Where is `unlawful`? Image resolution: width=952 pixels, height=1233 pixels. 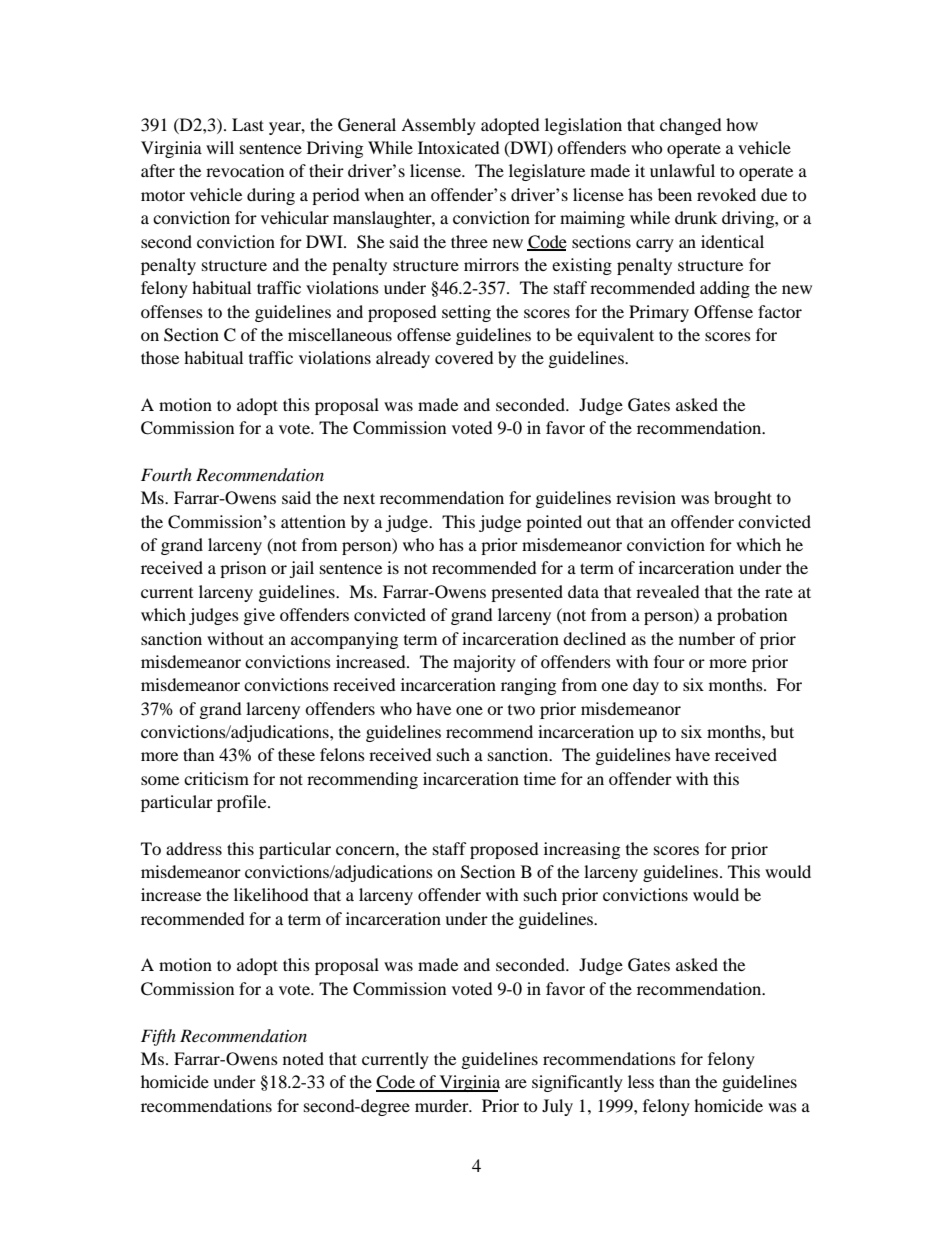 unlawful is located at coordinates (682, 170).
